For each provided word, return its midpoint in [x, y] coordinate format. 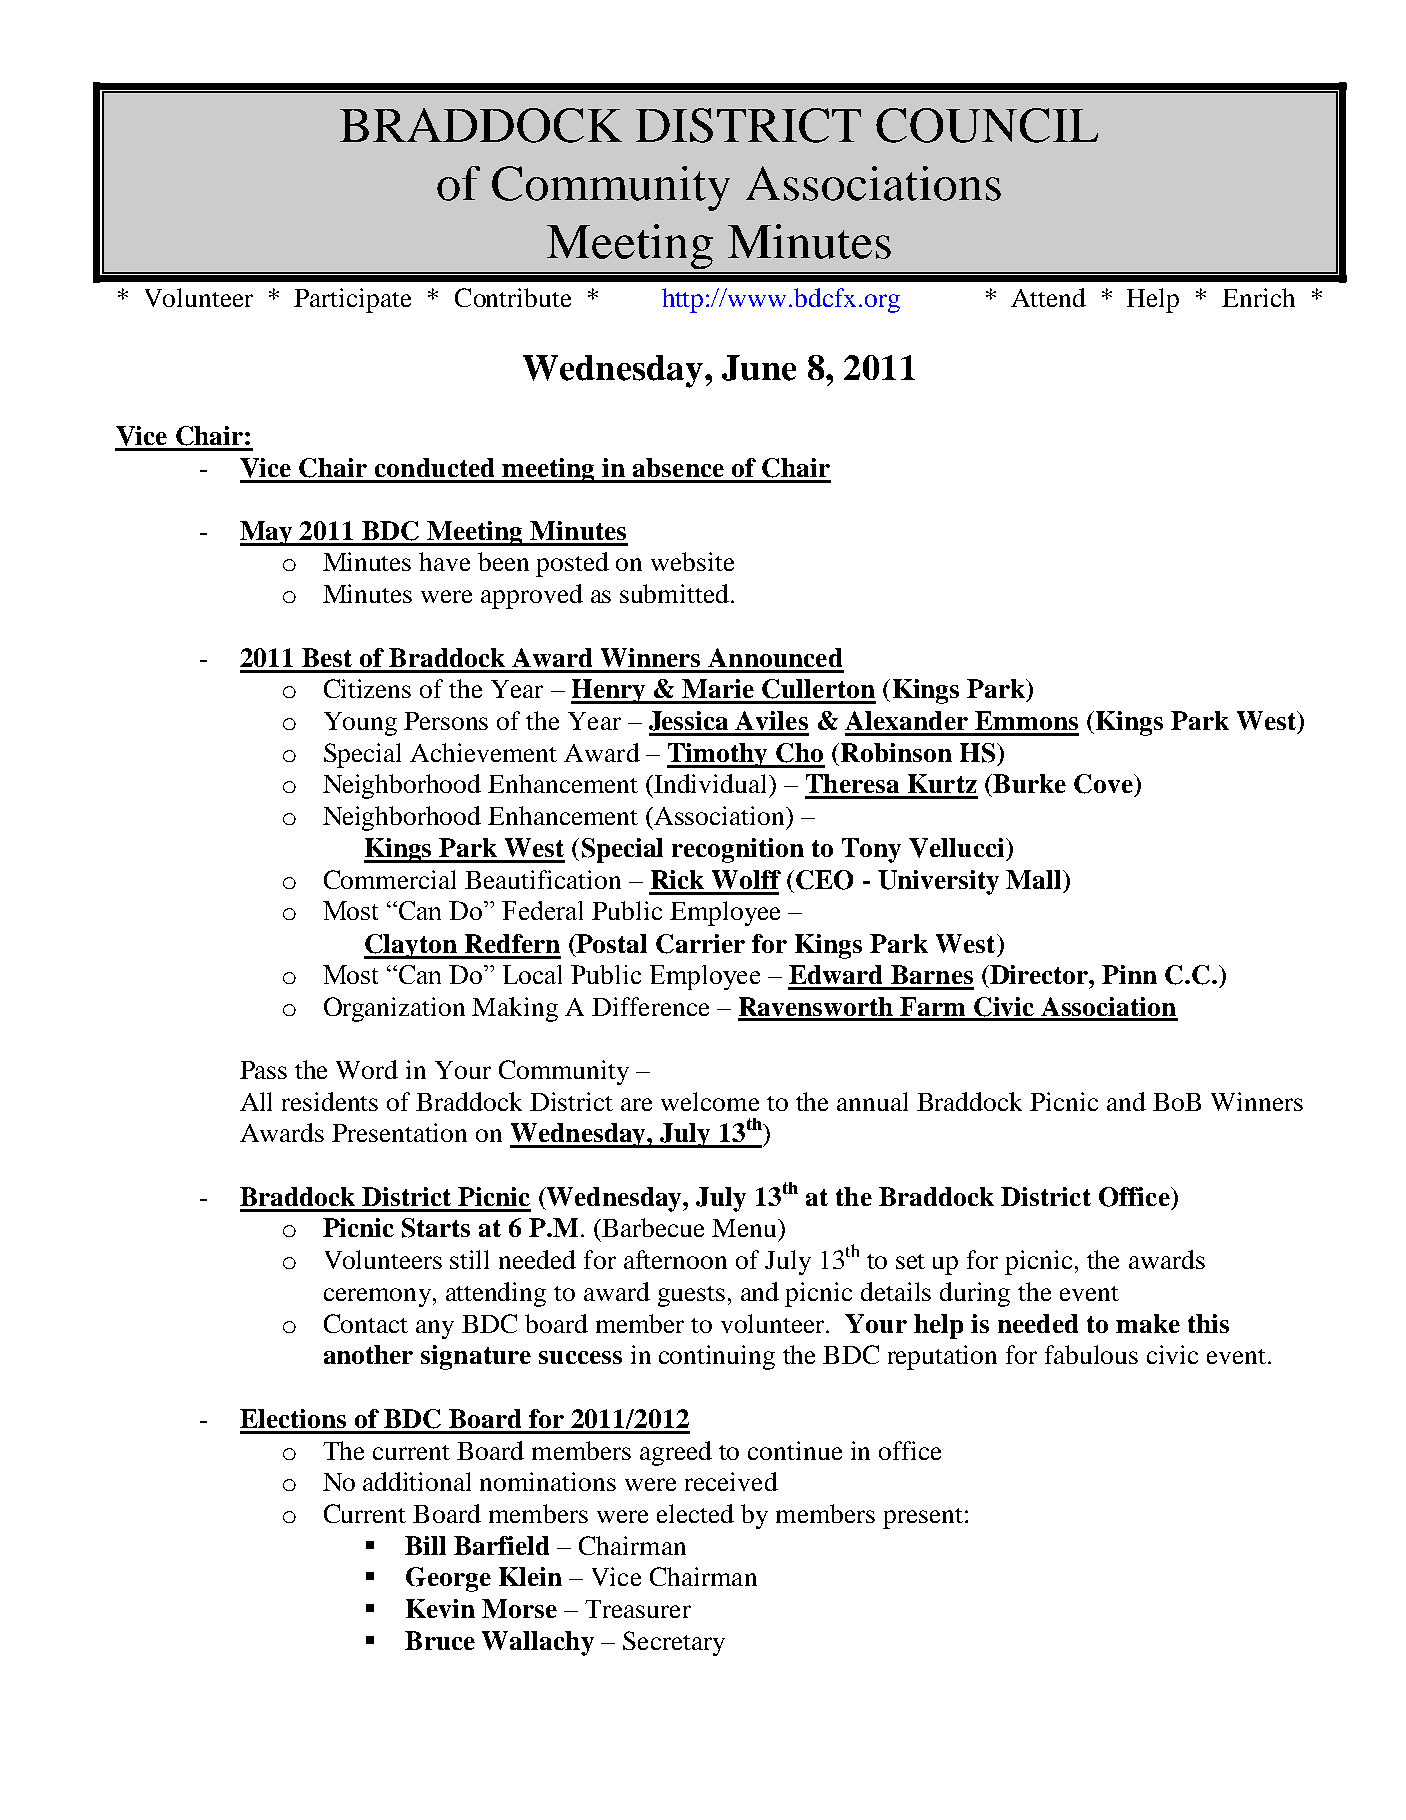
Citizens [367, 688]
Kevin [440, 1608]
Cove [1104, 784]
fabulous [1091, 1354]
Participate [352, 300]
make [1148, 1323]
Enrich [1258, 297]
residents [330, 1101]
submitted [674, 593]
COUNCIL [987, 125]
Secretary [674, 1643]
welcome [710, 1101]
